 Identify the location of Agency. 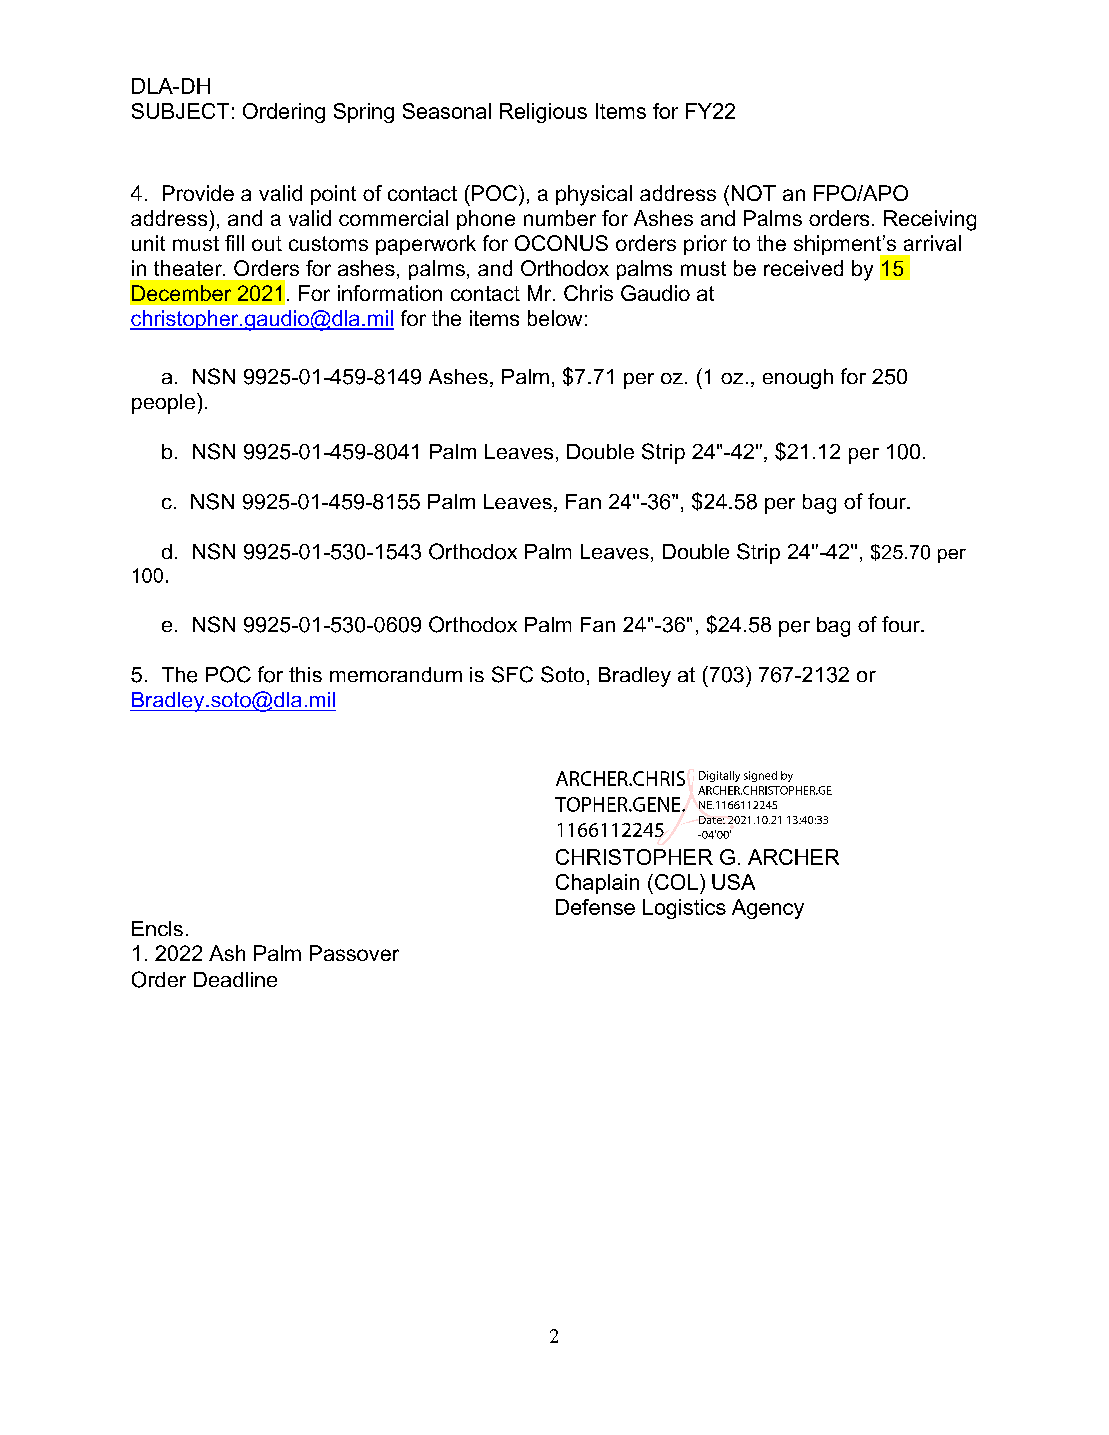
(768, 909).
